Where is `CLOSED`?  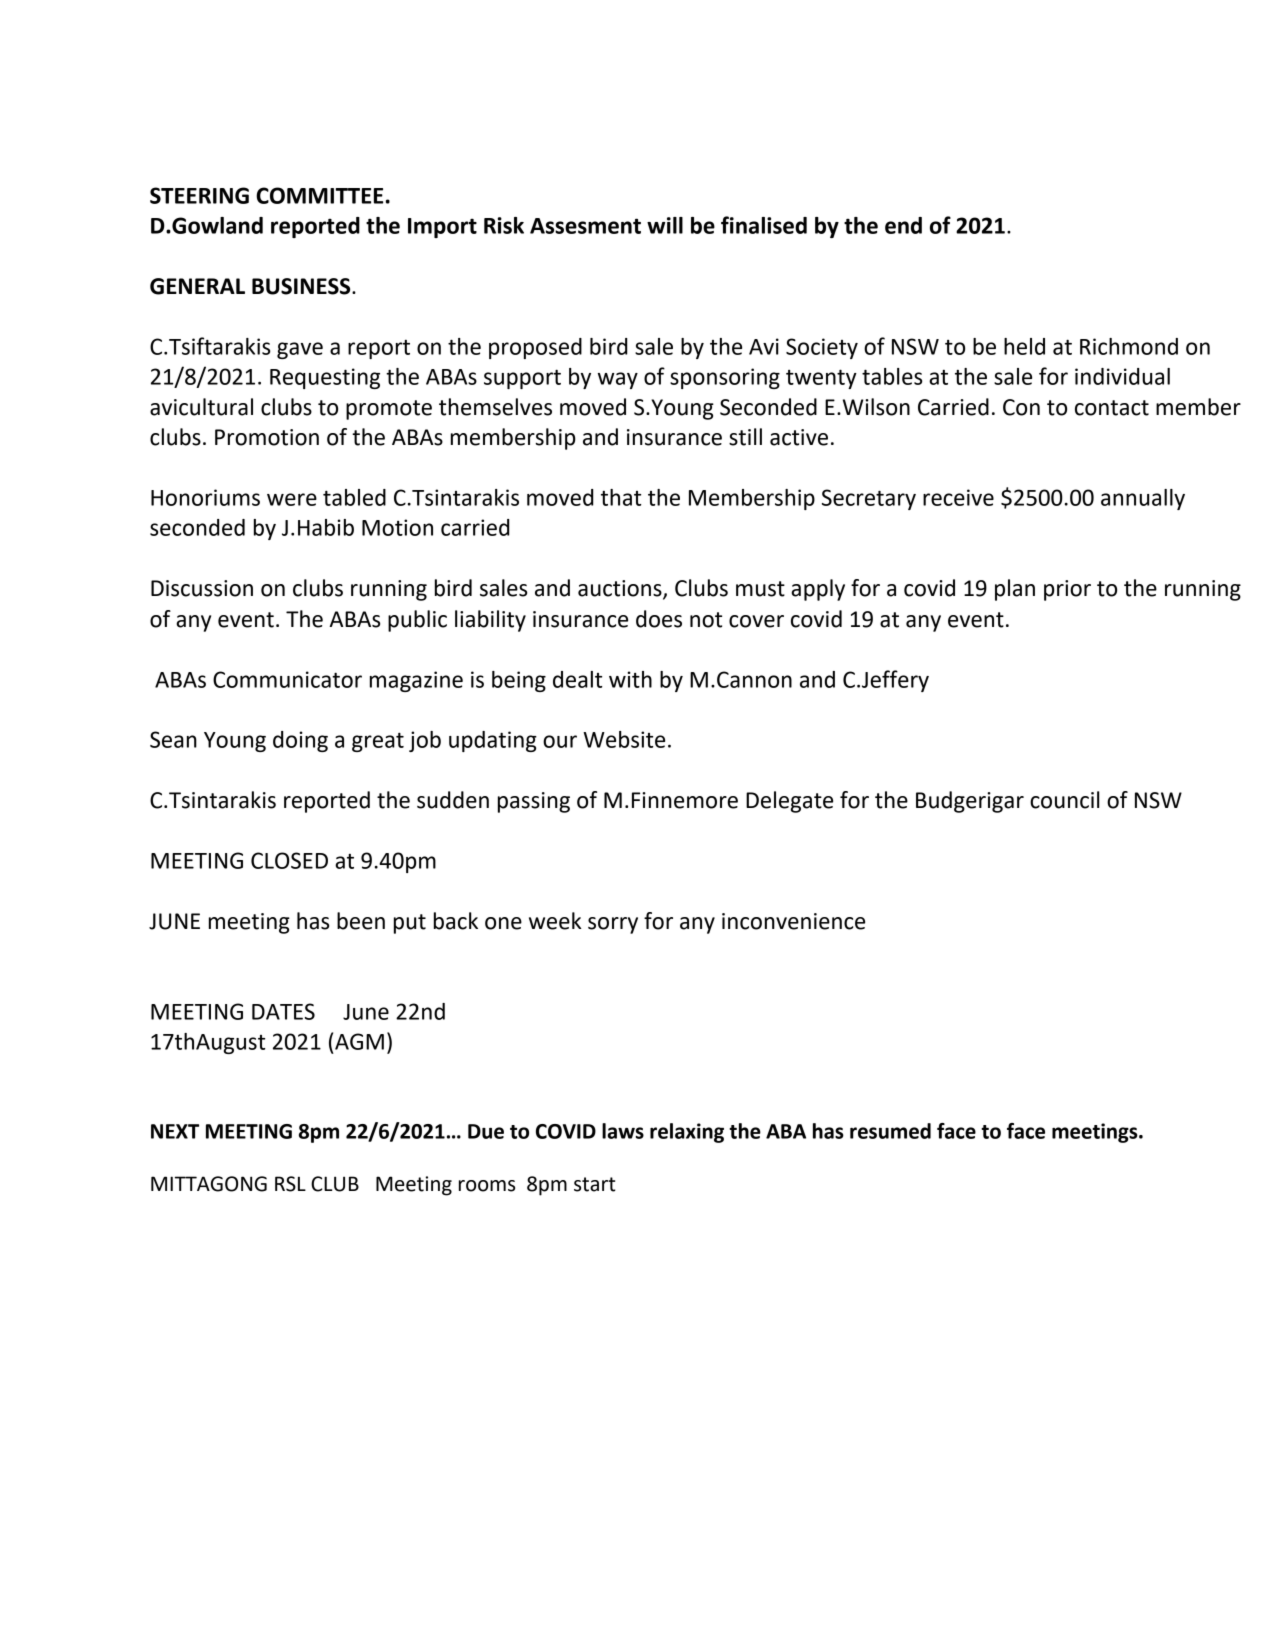 CLOSED is located at coordinates (289, 860).
